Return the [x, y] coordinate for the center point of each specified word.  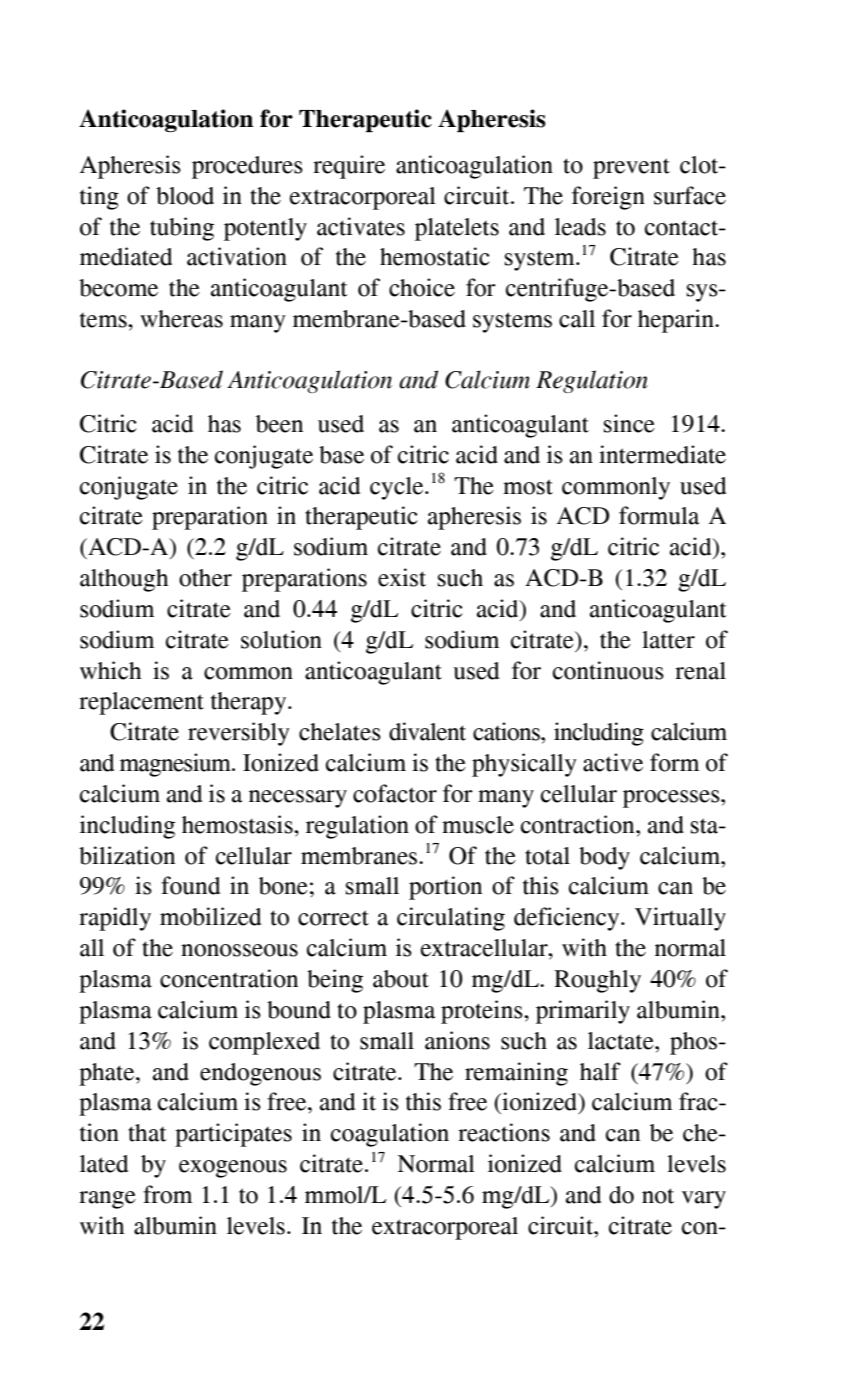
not [658, 1196]
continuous [608, 670]
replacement [141, 703]
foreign [608, 198]
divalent [427, 731]
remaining [516, 1074]
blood [185, 196]
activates [361, 226]
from [167, 1194]
